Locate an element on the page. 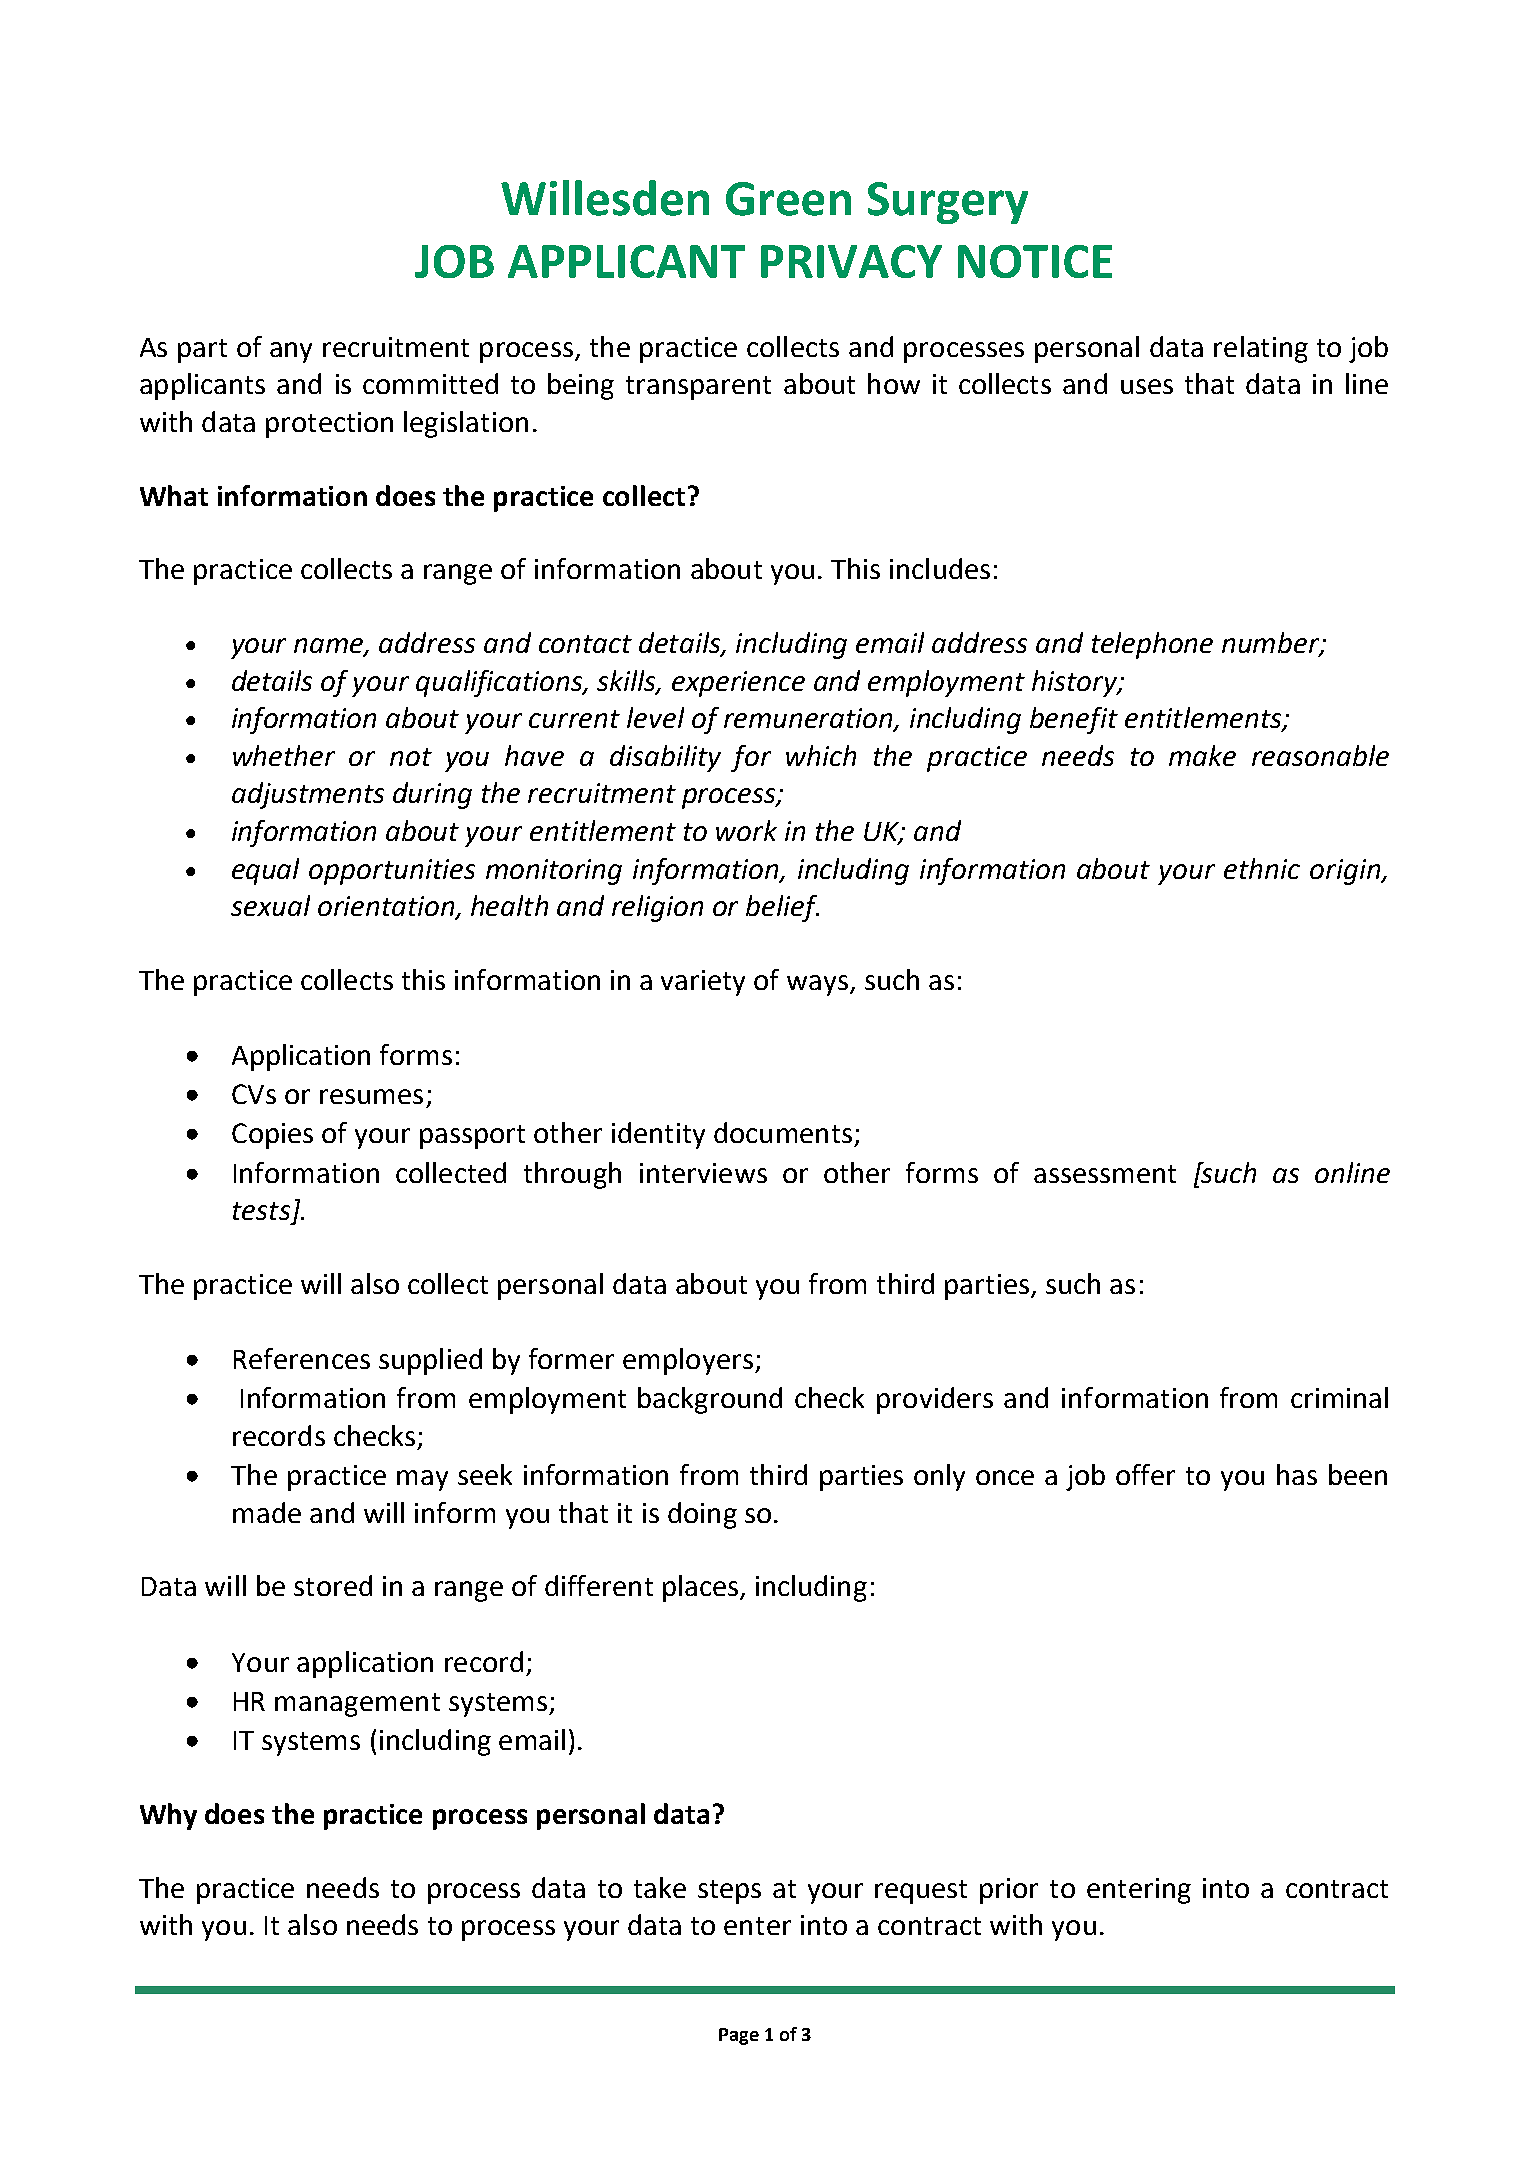  Copies is located at coordinates (272, 1136).
